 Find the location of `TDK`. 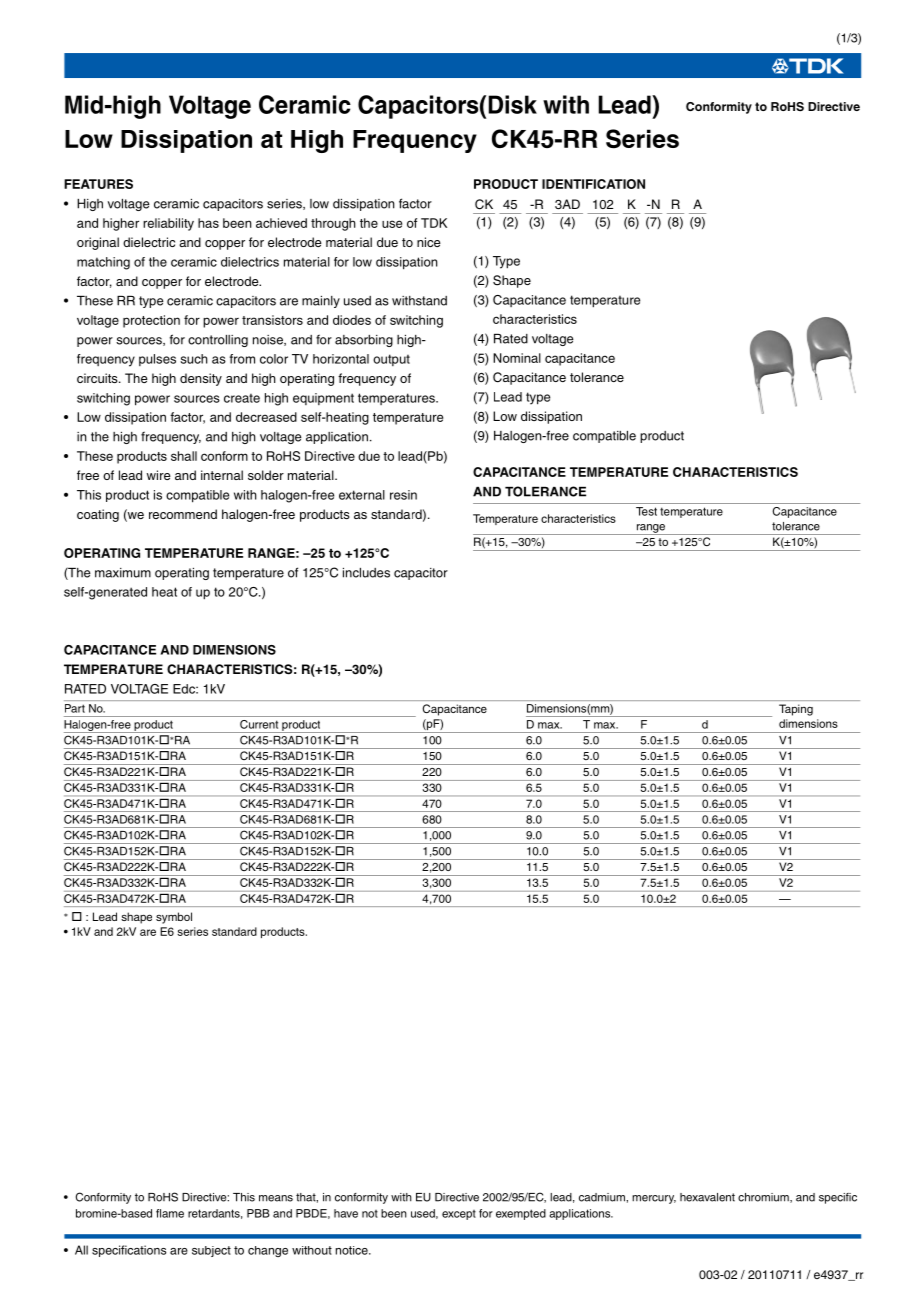

TDK is located at coordinates (434, 223).
